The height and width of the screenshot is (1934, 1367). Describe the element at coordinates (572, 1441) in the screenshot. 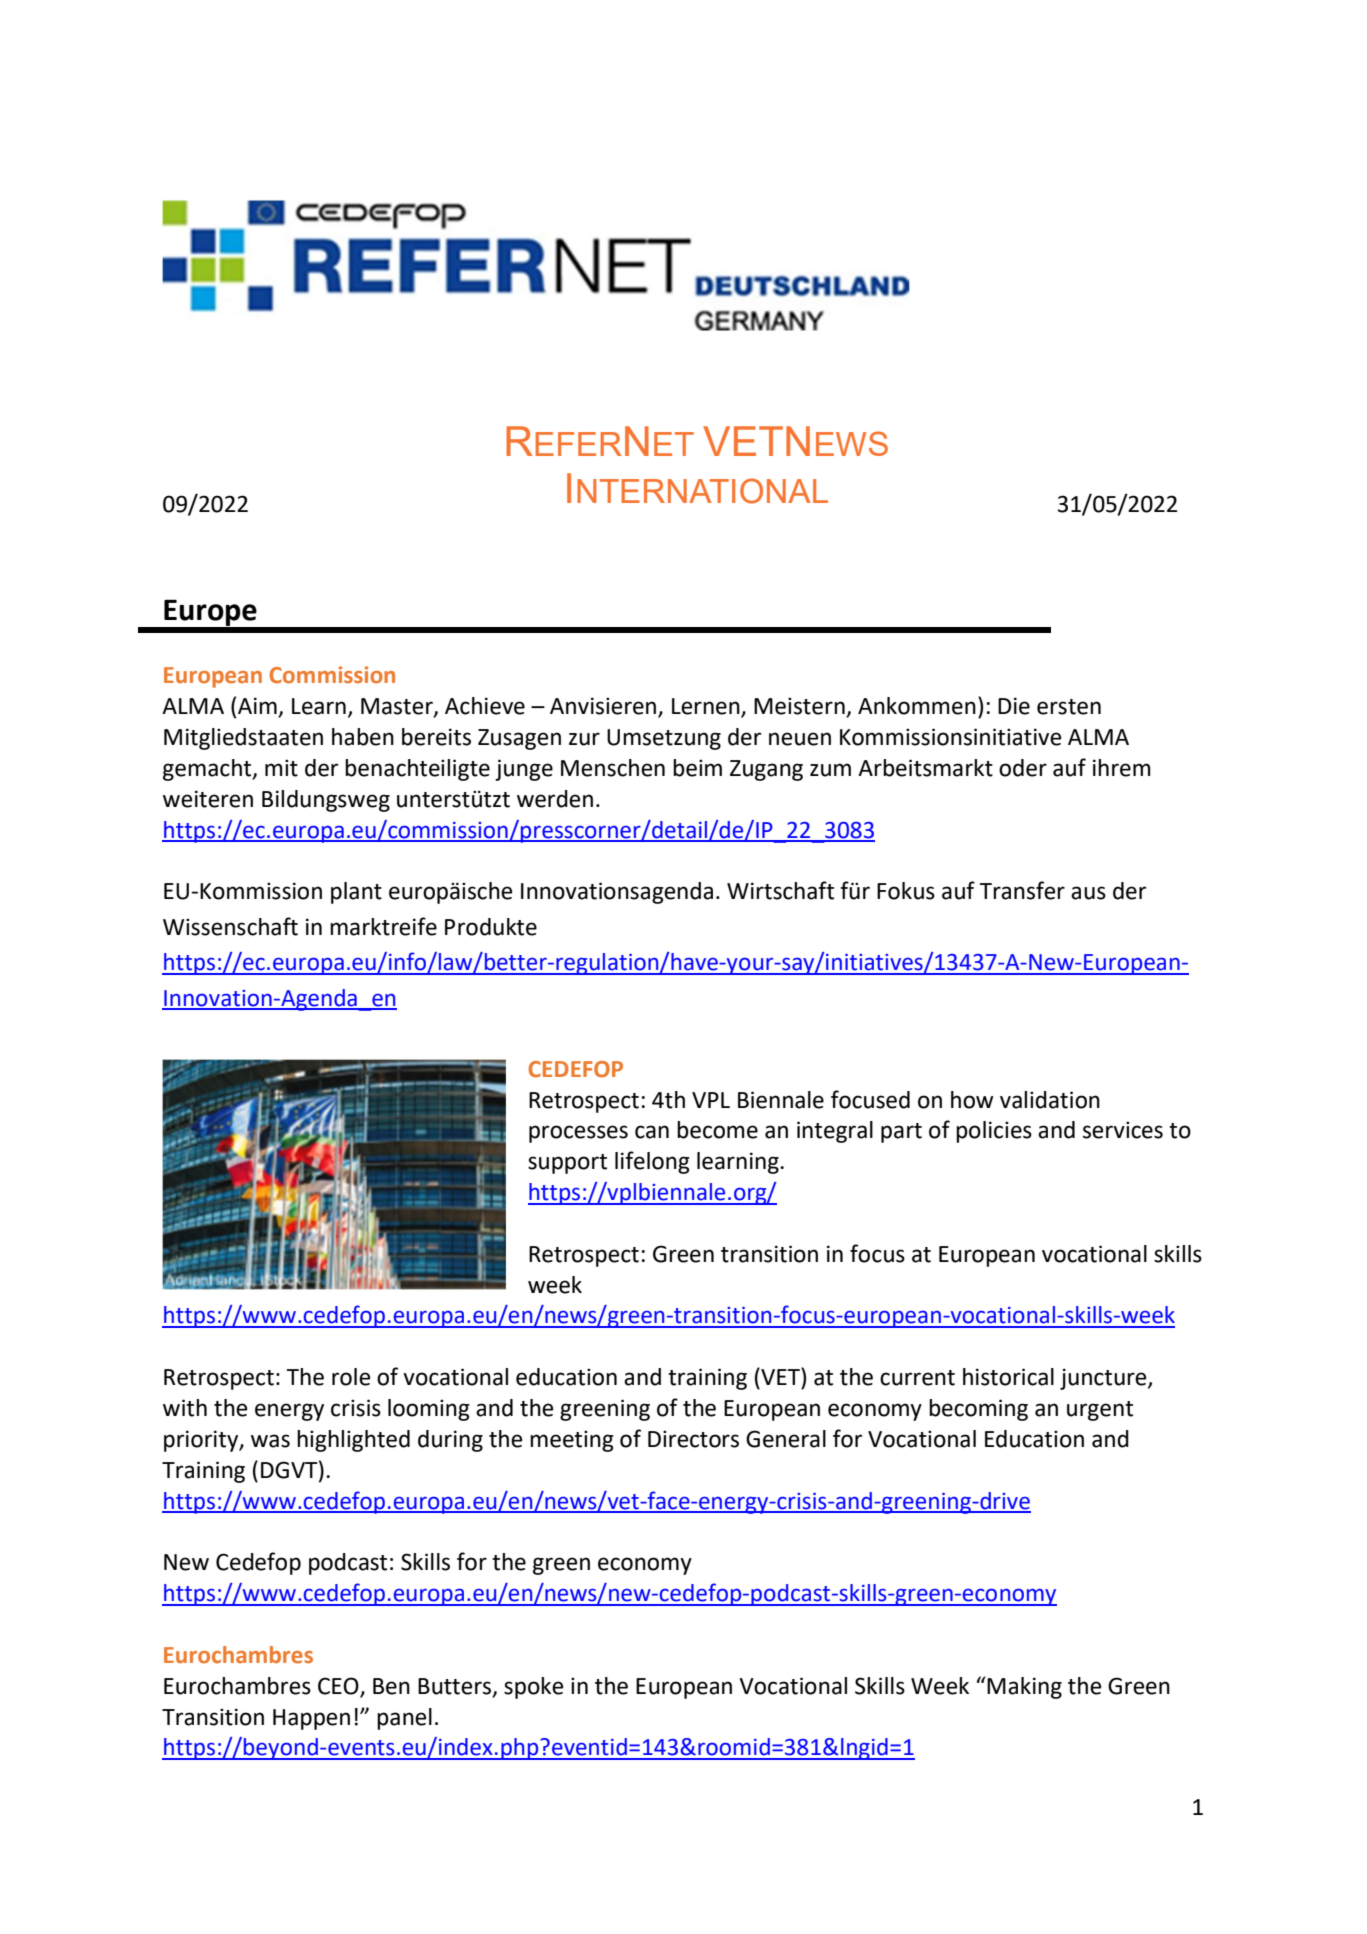

I see `meeting` at that location.
